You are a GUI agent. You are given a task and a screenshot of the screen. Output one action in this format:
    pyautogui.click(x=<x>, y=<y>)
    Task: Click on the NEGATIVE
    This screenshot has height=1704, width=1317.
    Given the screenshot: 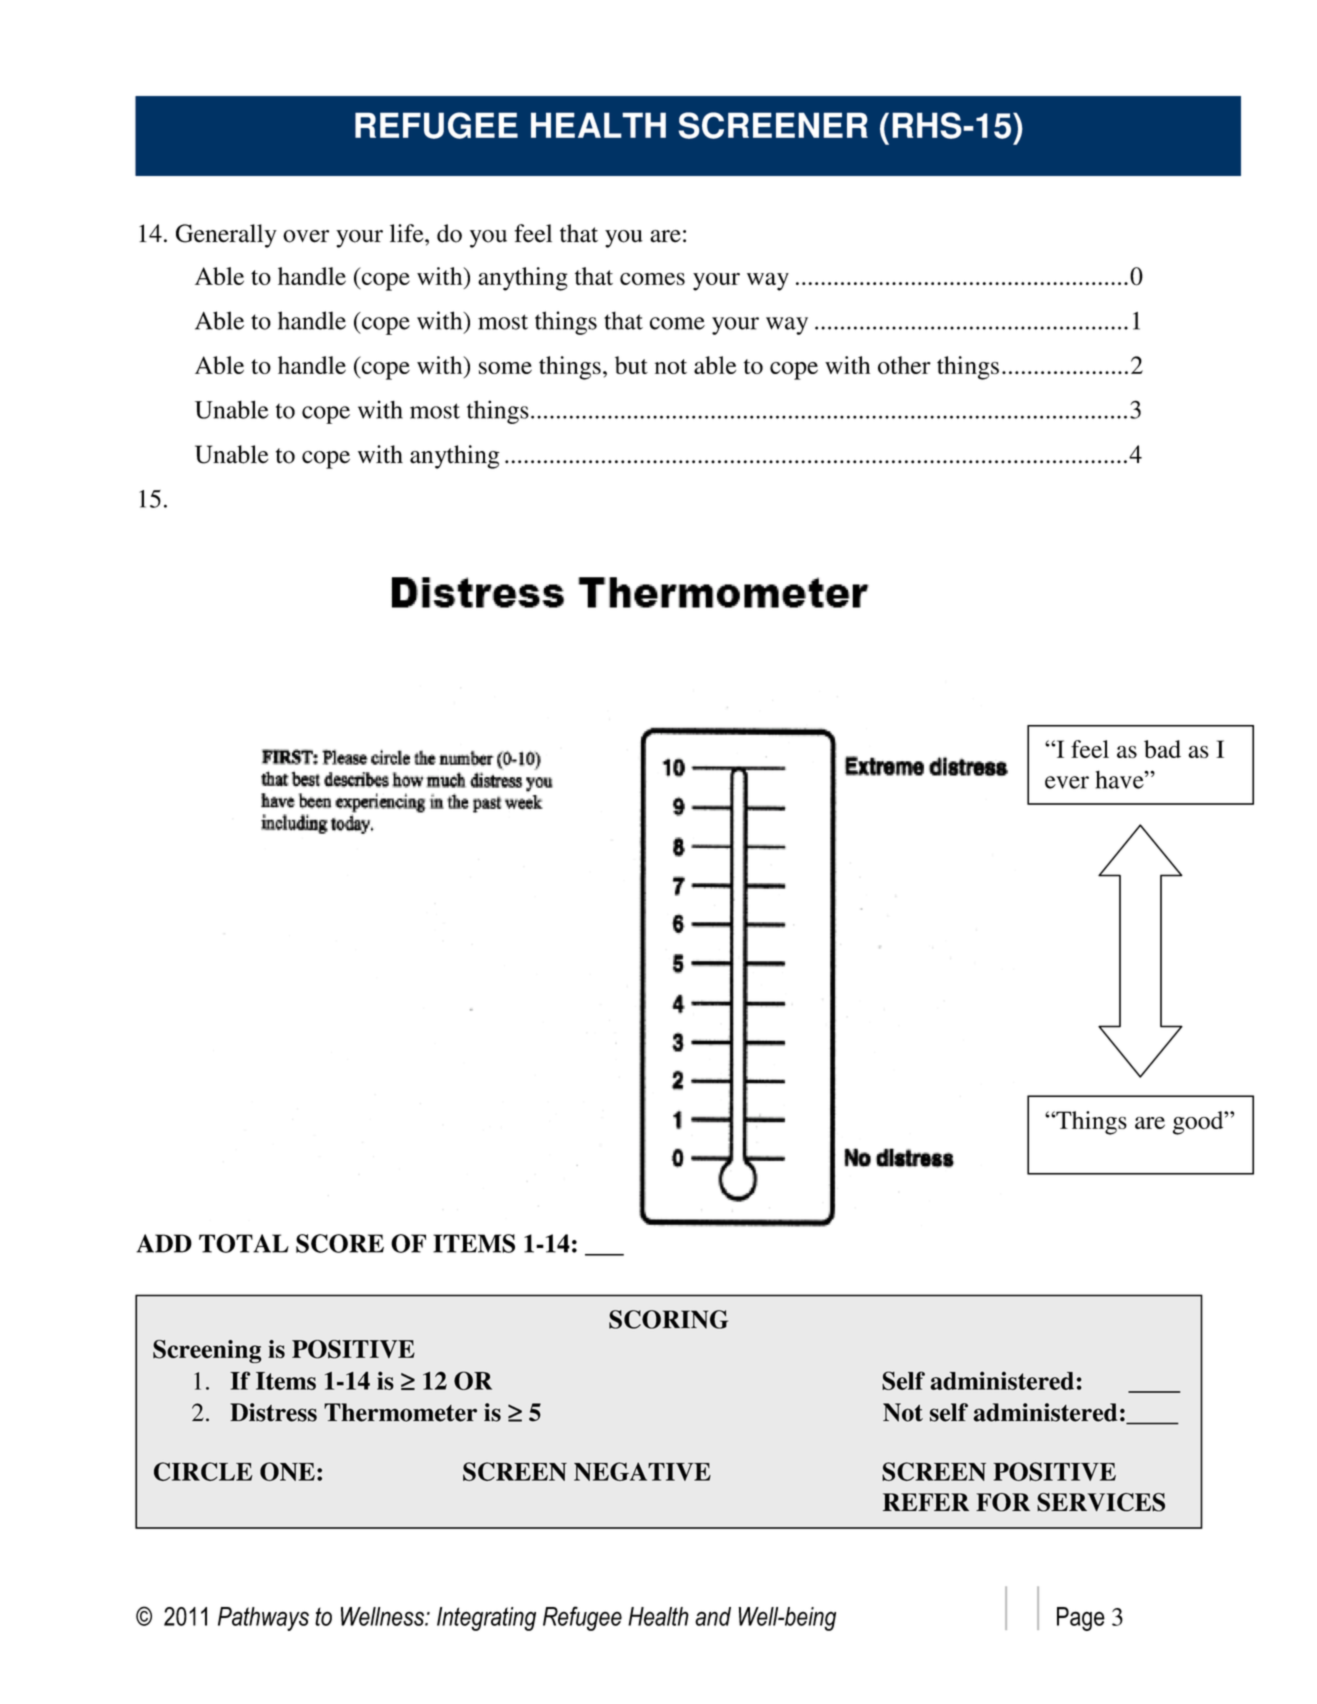 What is the action you would take?
    pyautogui.click(x=642, y=1471)
